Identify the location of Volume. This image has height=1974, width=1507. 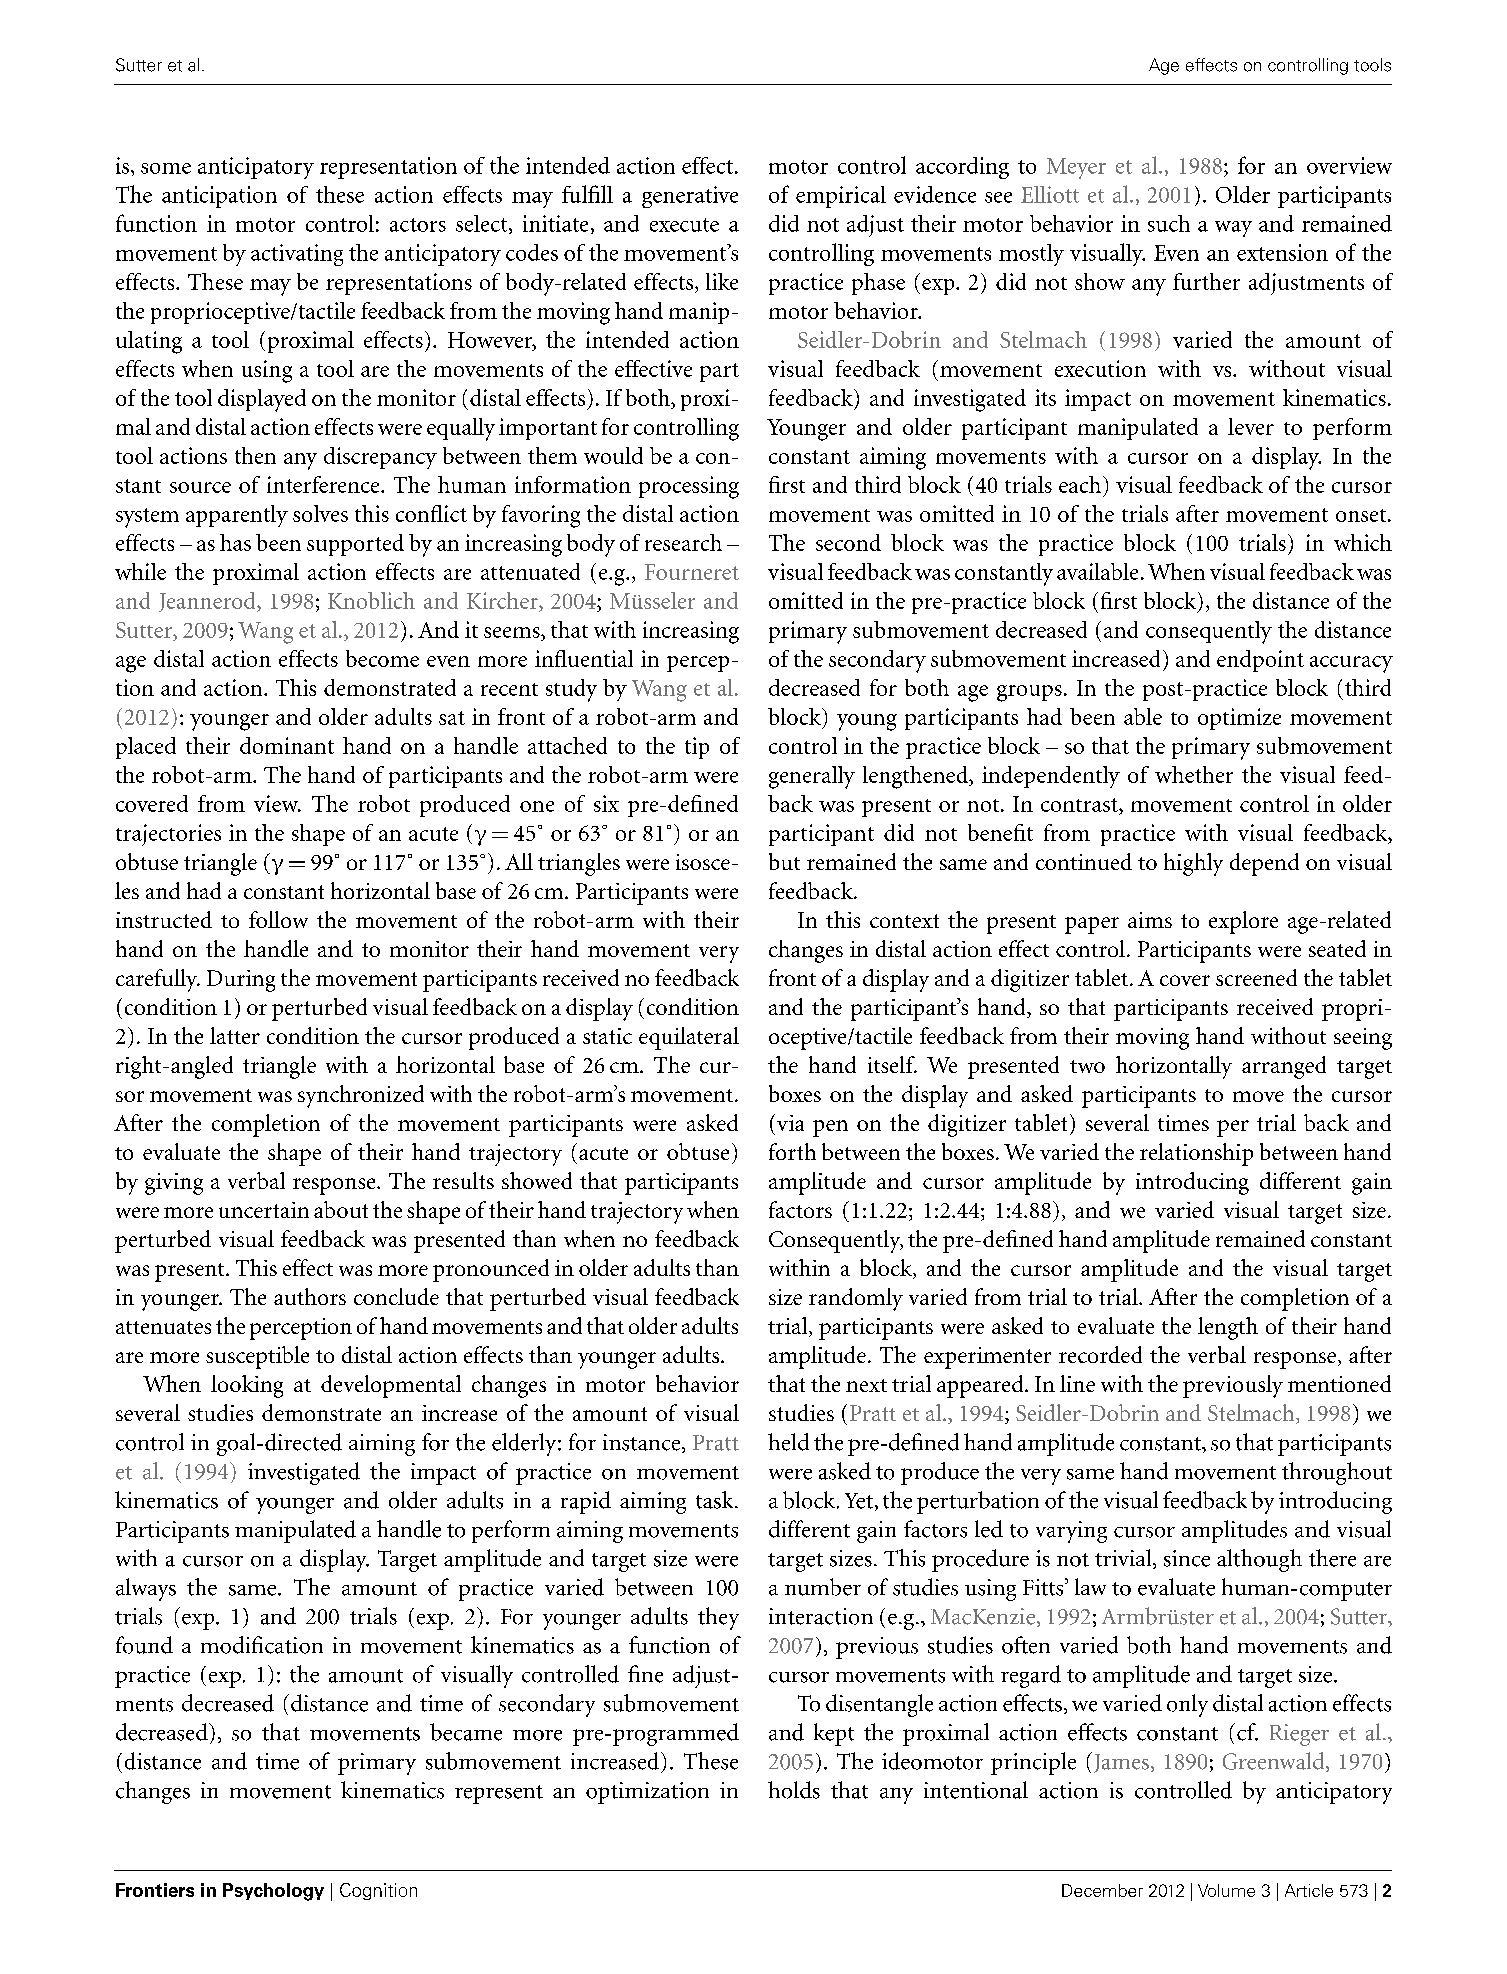
(1226, 1890).
